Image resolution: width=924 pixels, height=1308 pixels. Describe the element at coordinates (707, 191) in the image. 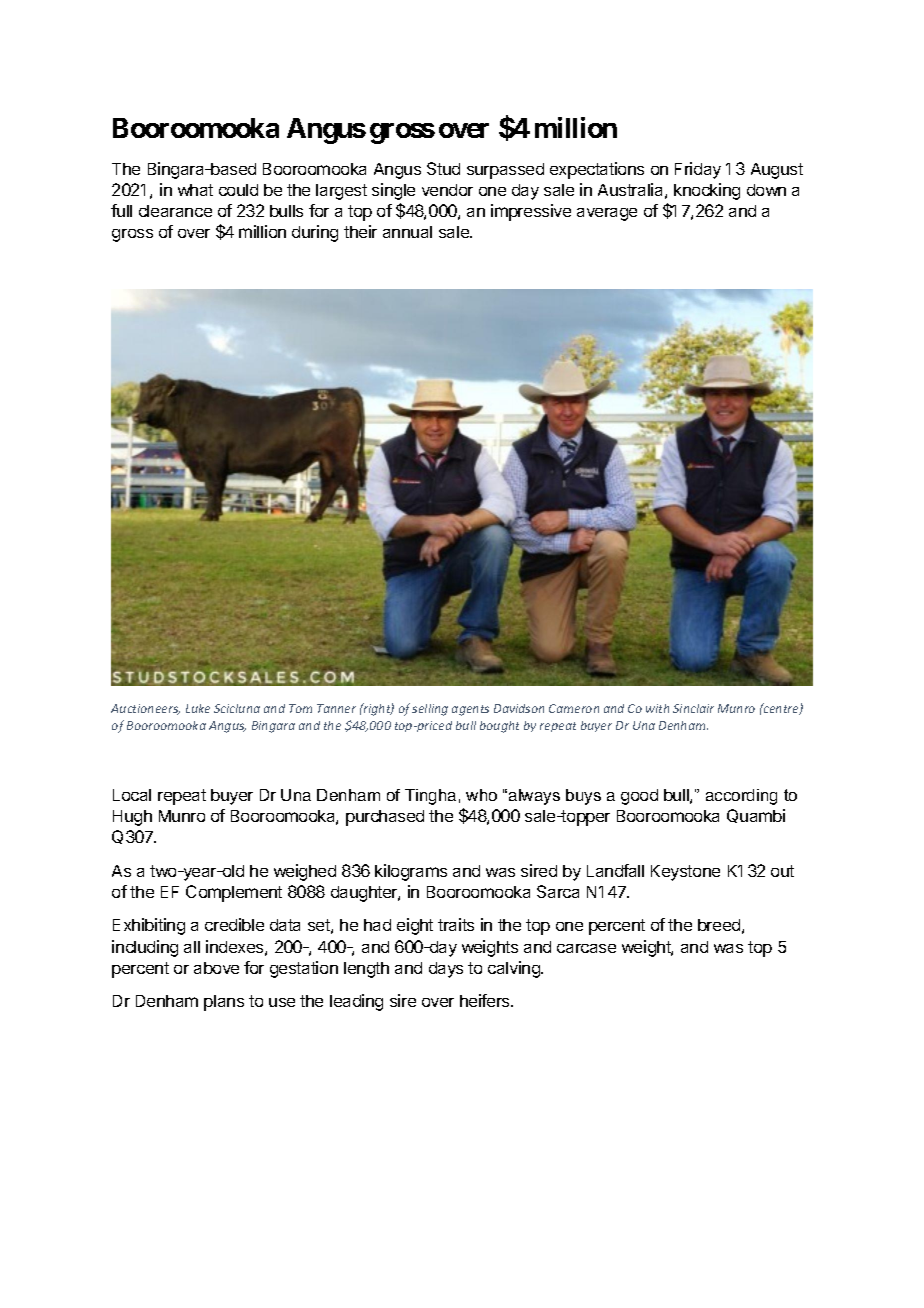

I see `knocking` at that location.
